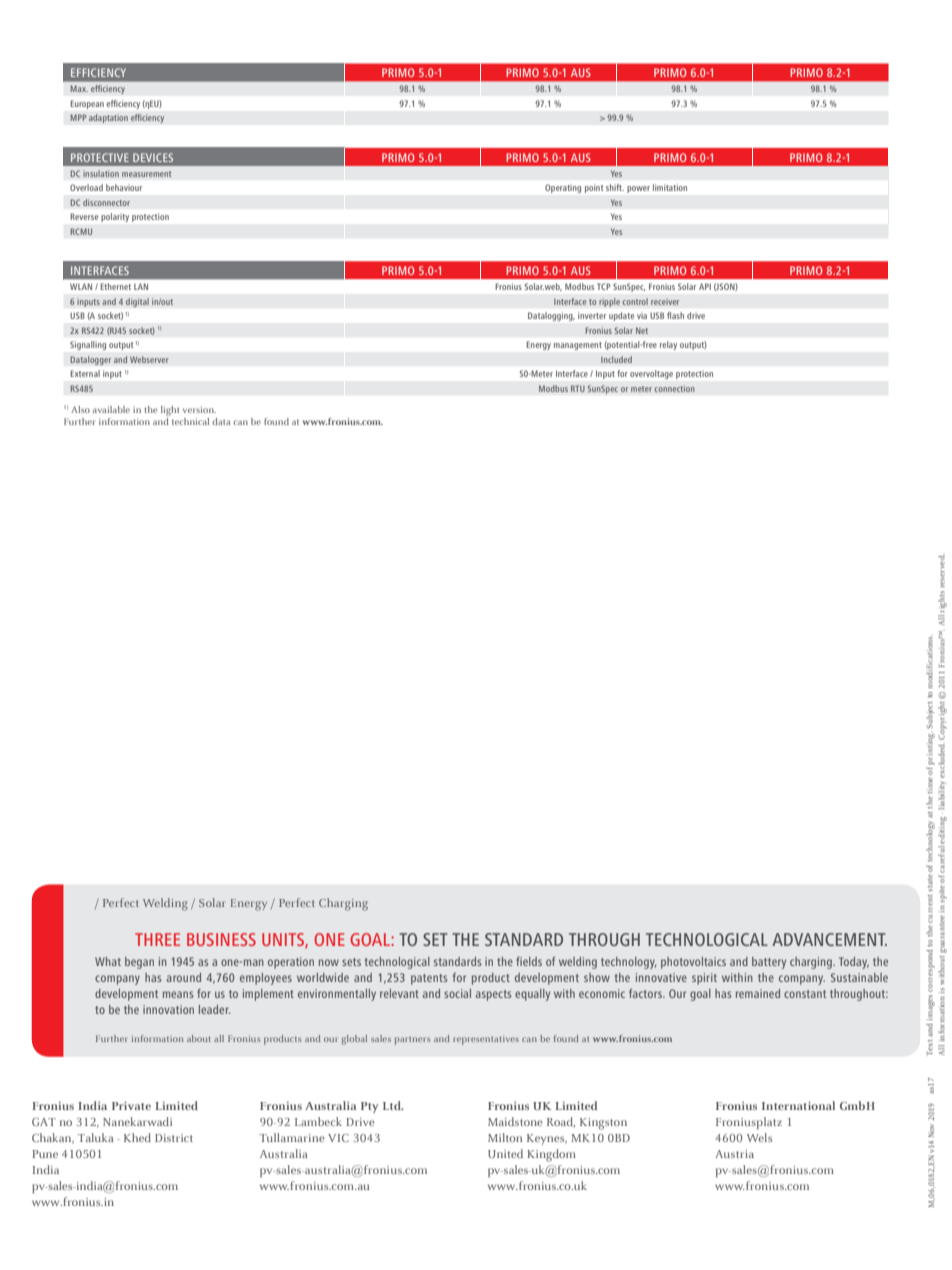 This document has width=952, height=1270. I want to click on connection, so click(674, 388).
